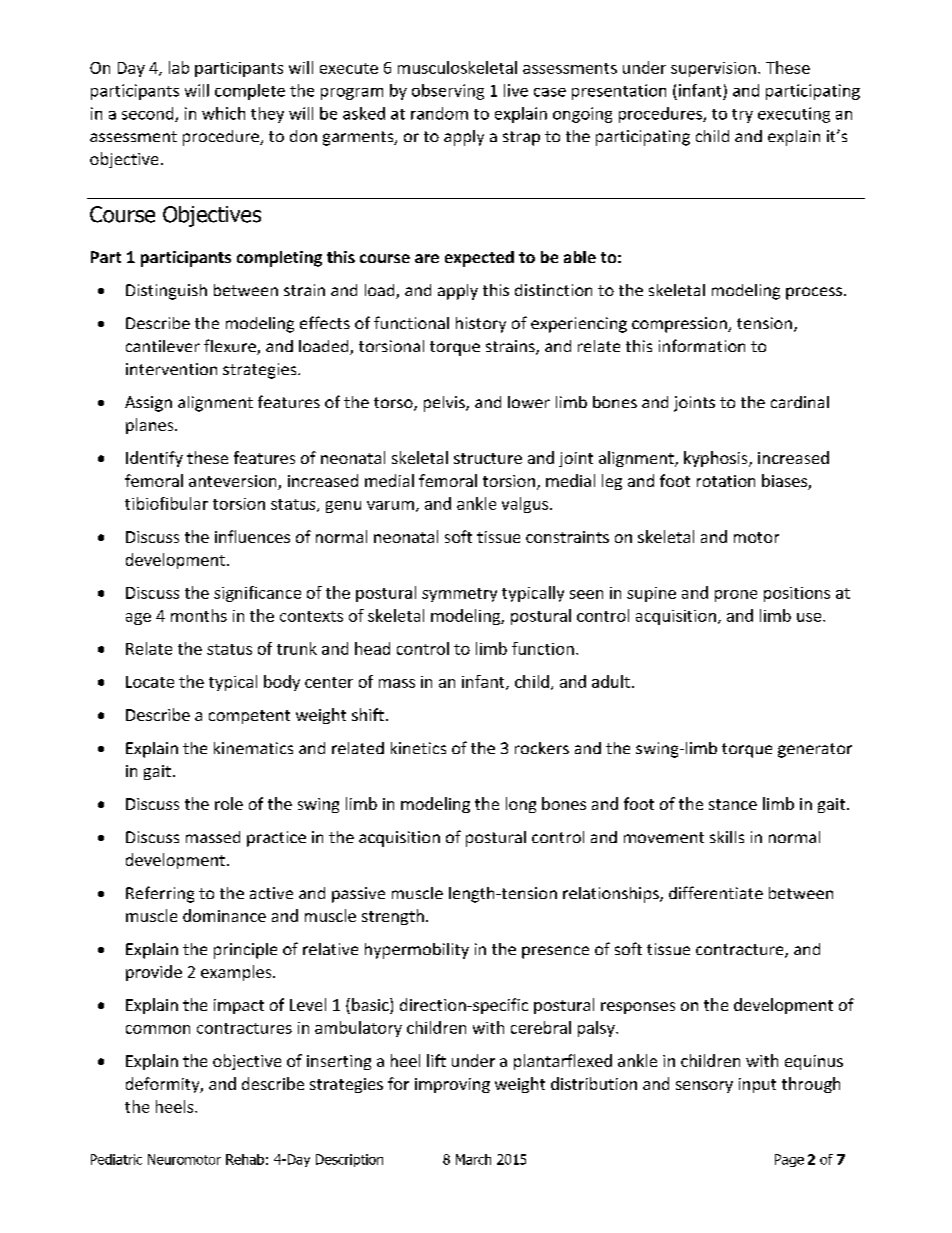  Describe the element at coordinates (245, 1159) in the page. I see `Rehab` at that location.
